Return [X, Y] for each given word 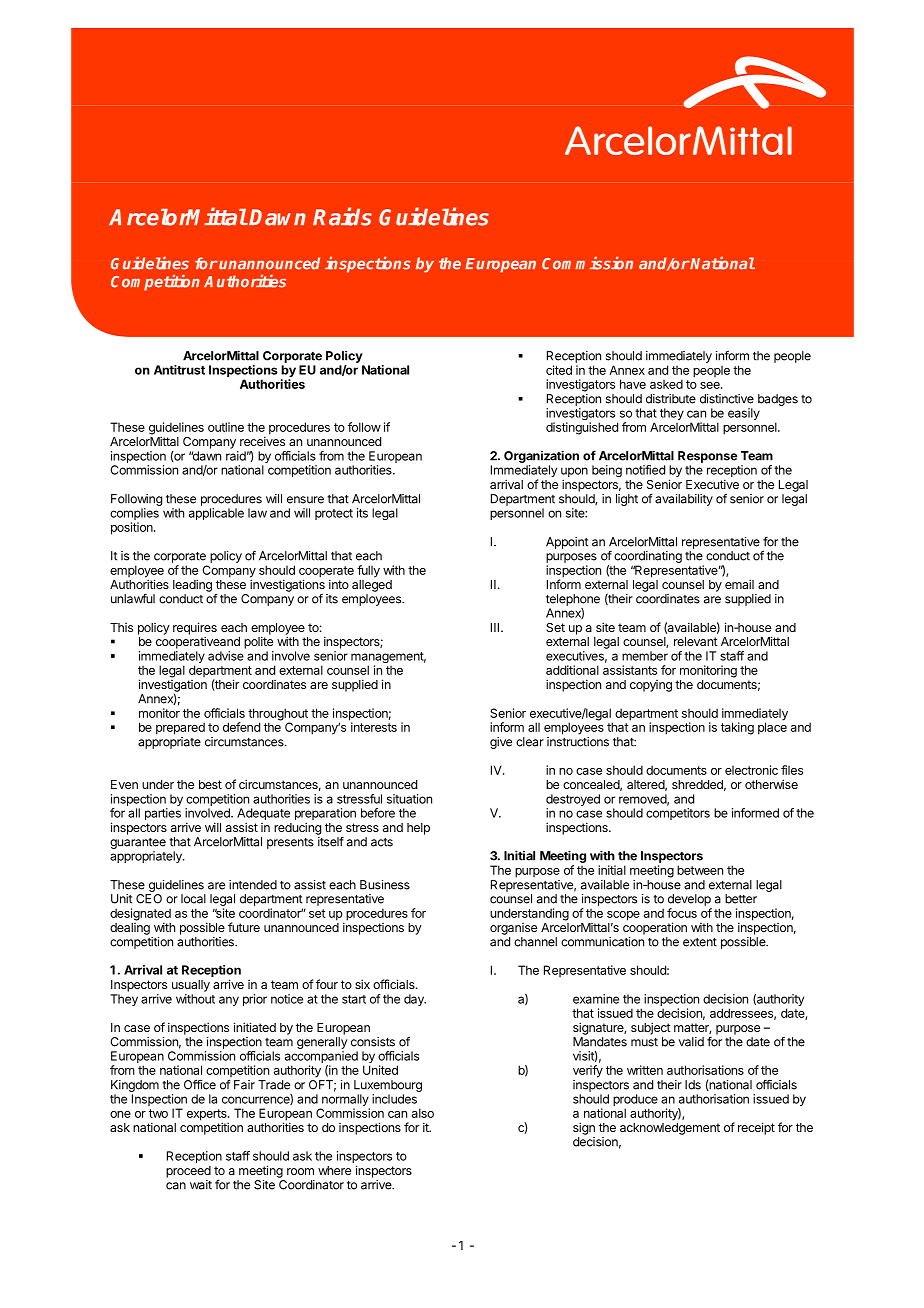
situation [409, 799]
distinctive [727, 399]
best [210, 784]
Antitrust [179, 370]
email [739, 584]
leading [192, 585]
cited [559, 370]
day [415, 1000]
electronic [751, 770]
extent [700, 942]
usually [191, 986]
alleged [372, 586]
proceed [188, 1172]
